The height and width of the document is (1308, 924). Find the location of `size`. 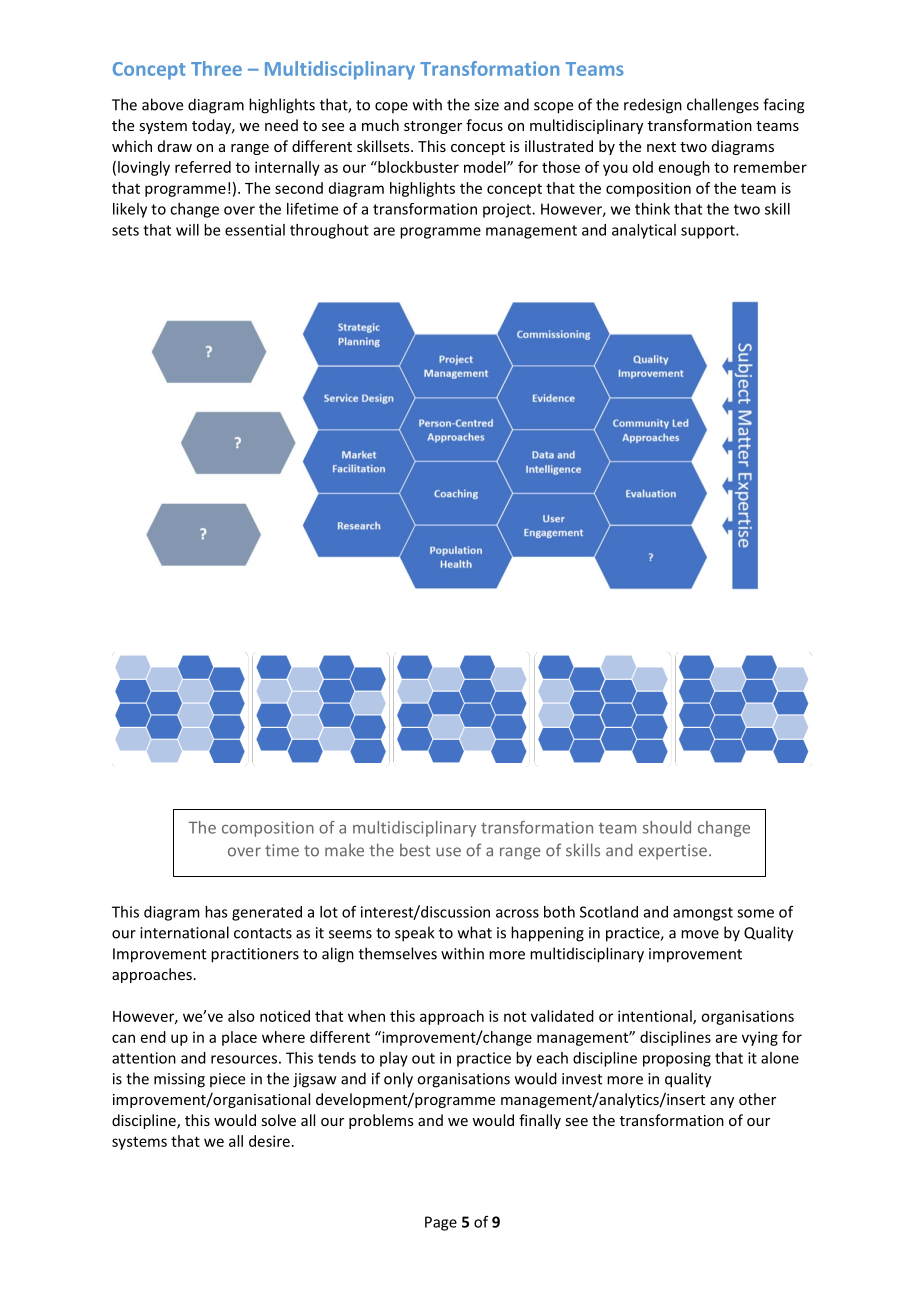

size is located at coordinates (486, 105).
